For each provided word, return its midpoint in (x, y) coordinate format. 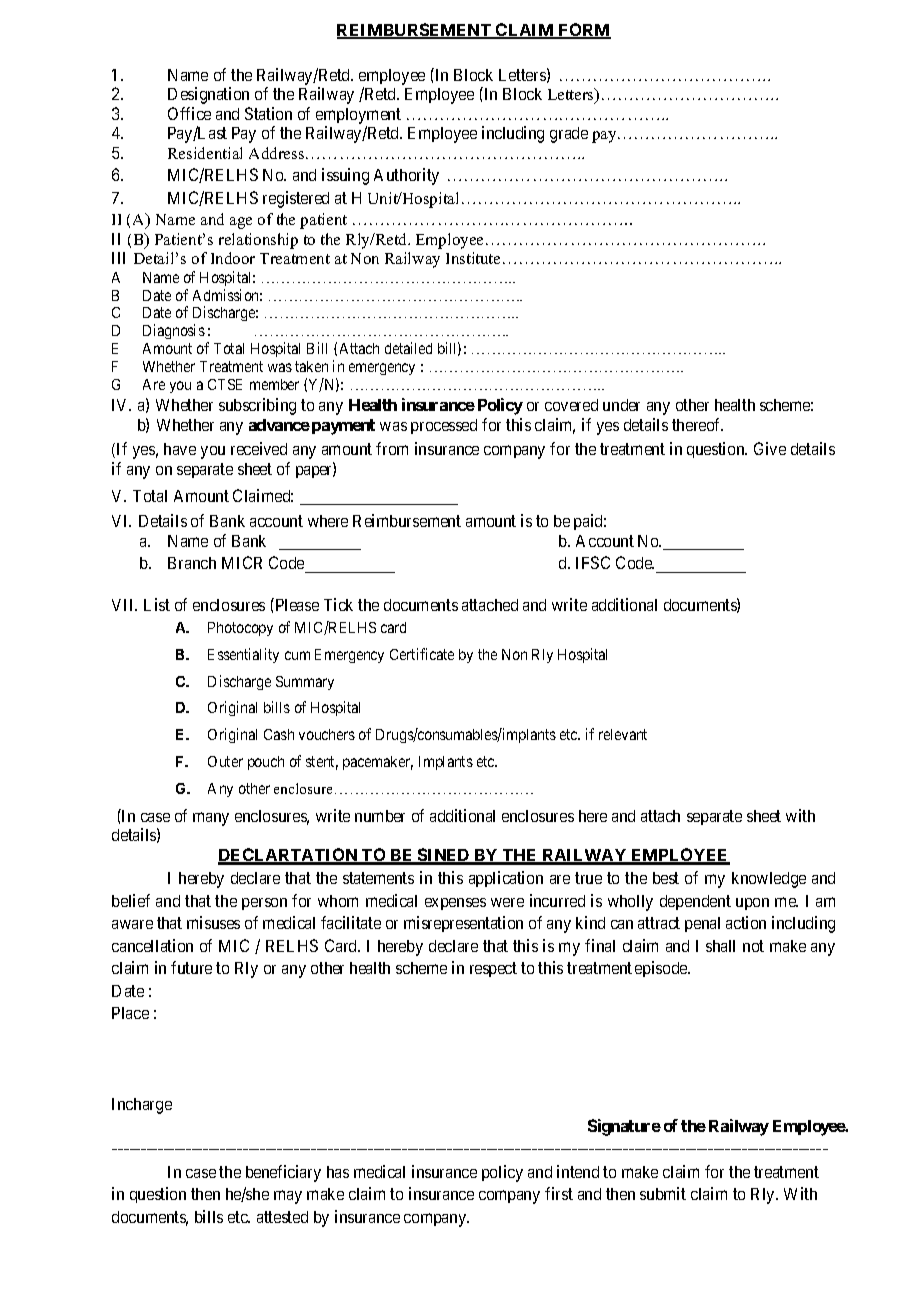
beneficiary (283, 1173)
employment (358, 117)
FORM (584, 31)
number (380, 816)
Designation (208, 95)
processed (444, 426)
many (211, 819)
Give (770, 448)
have (180, 449)
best (666, 878)
